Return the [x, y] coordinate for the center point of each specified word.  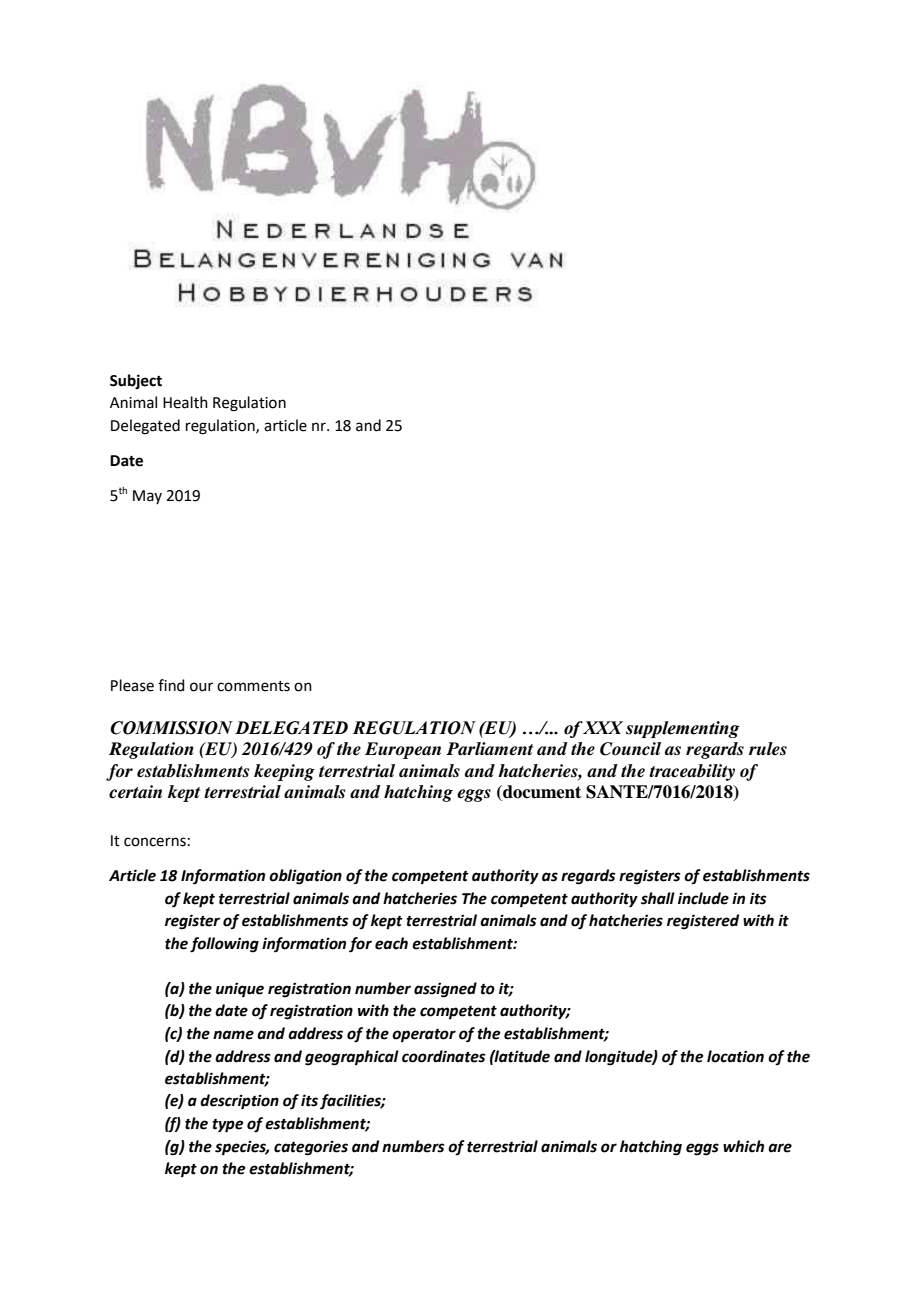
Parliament [489, 749]
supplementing [683, 729]
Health [185, 402]
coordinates [444, 1056]
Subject [136, 381]
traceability [692, 772]
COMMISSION [171, 728]
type [227, 1126]
